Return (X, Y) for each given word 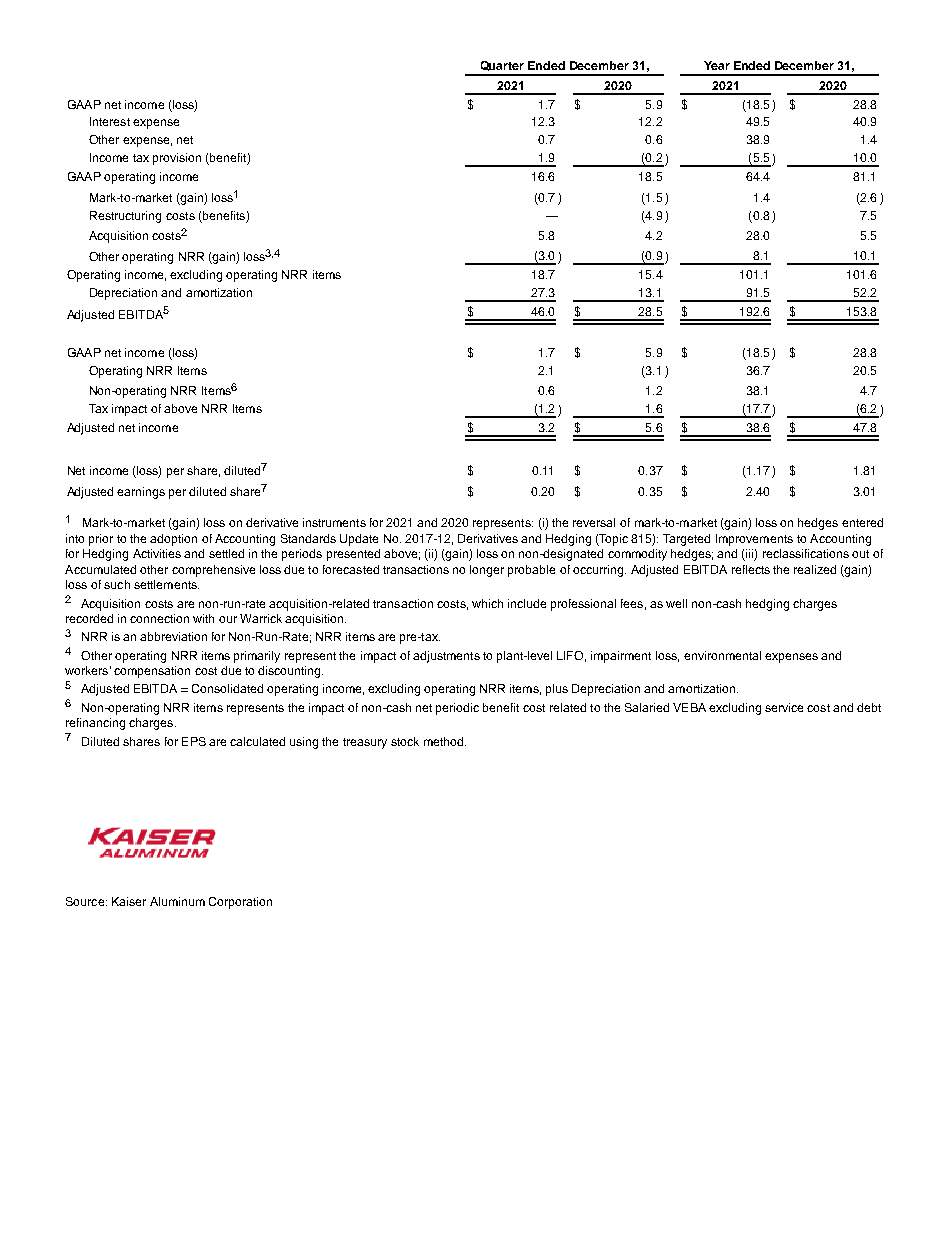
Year (717, 65)
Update (359, 540)
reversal (594, 522)
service (784, 707)
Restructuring (125, 217)
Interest (110, 121)
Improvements (754, 540)
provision (177, 159)
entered (862, 522)
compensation (152, 672)
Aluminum (177, 901)
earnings (141, 493)
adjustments (446, 657)
